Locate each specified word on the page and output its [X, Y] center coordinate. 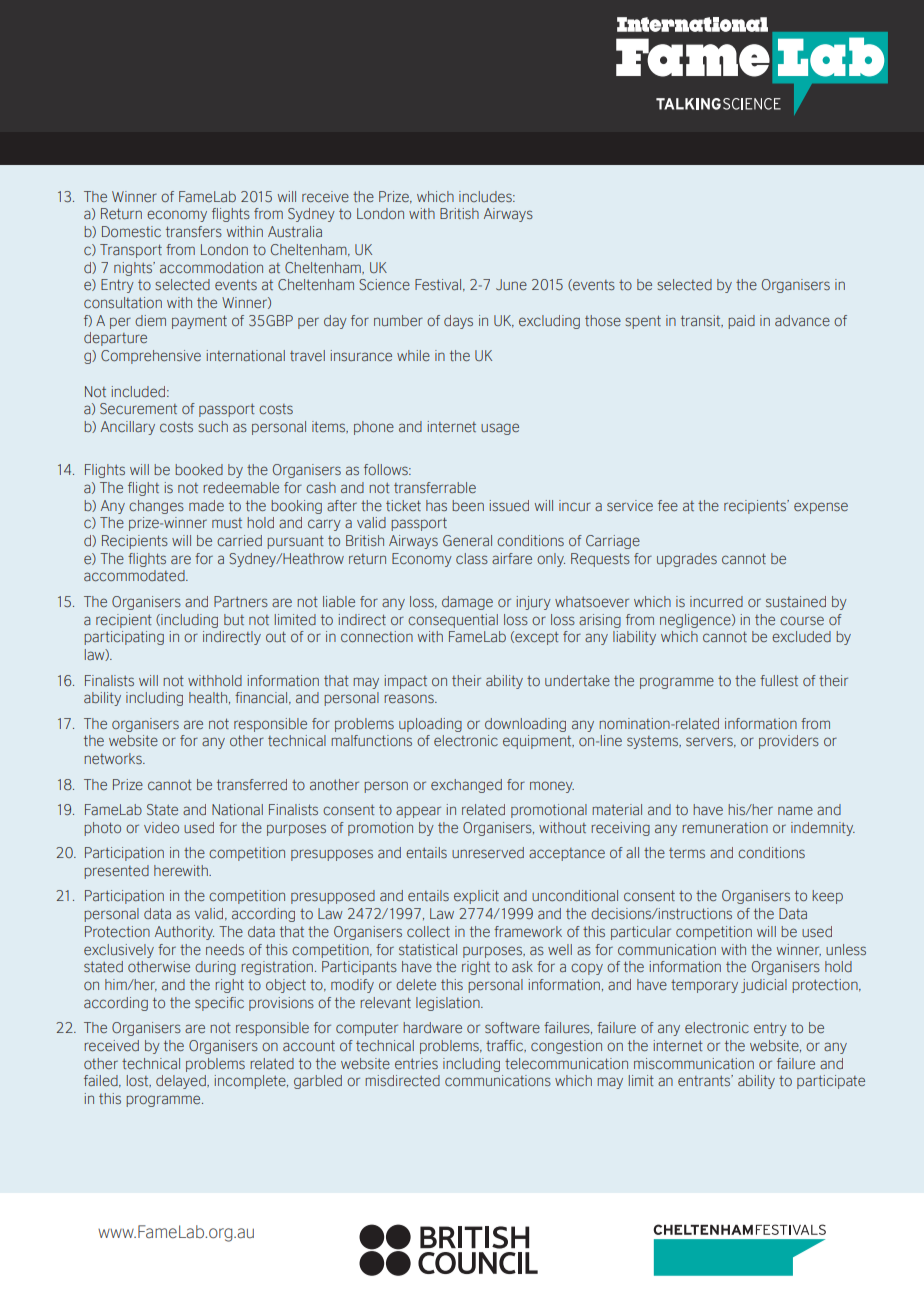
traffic [506, 1046]
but [234, 619]
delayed [182, 1082]
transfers [194, 231]
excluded [801, 636]
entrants [705, 1080]
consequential [453, 621]
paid [741, 322]
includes [486, 196]
